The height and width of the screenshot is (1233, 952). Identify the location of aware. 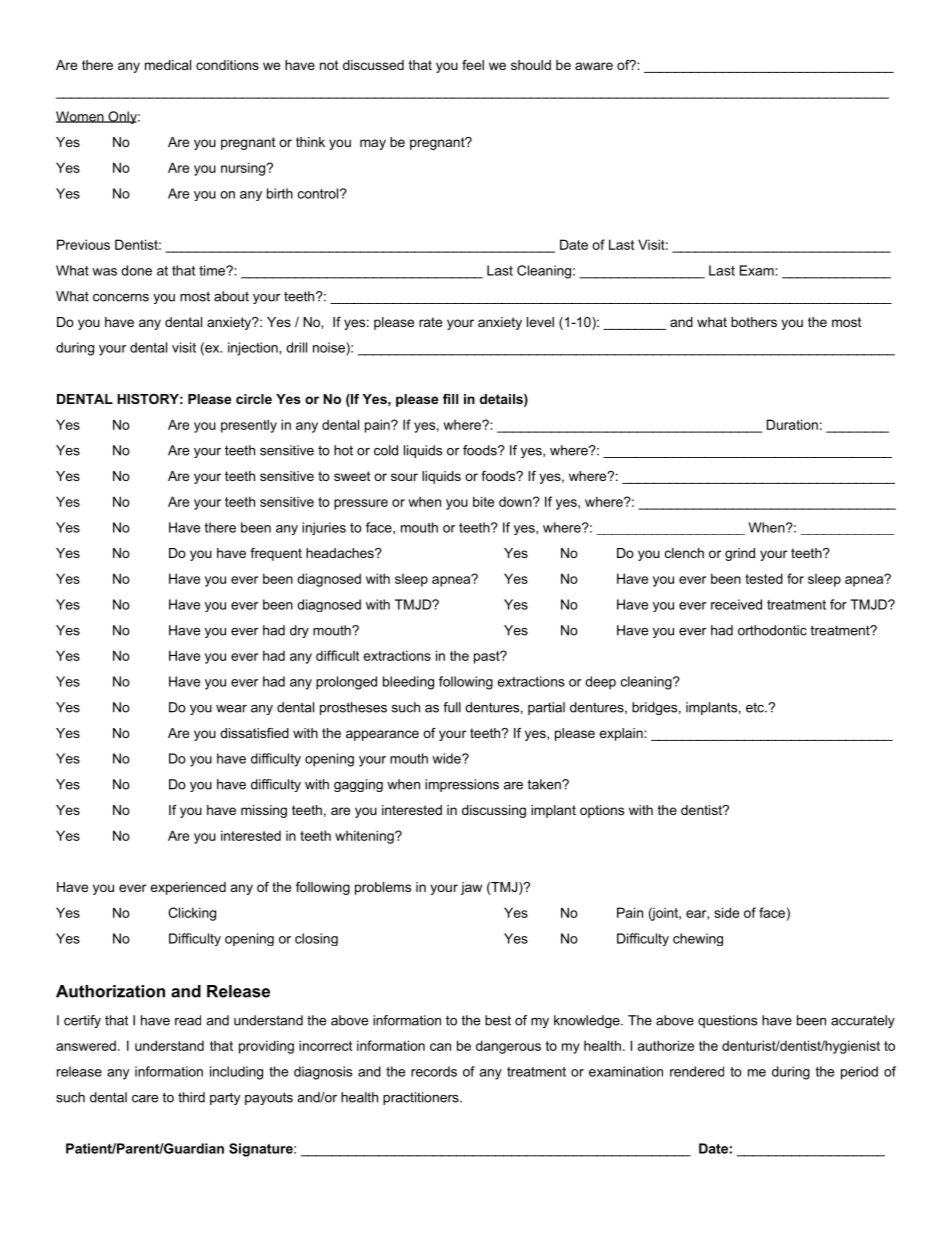
(594, 66).
